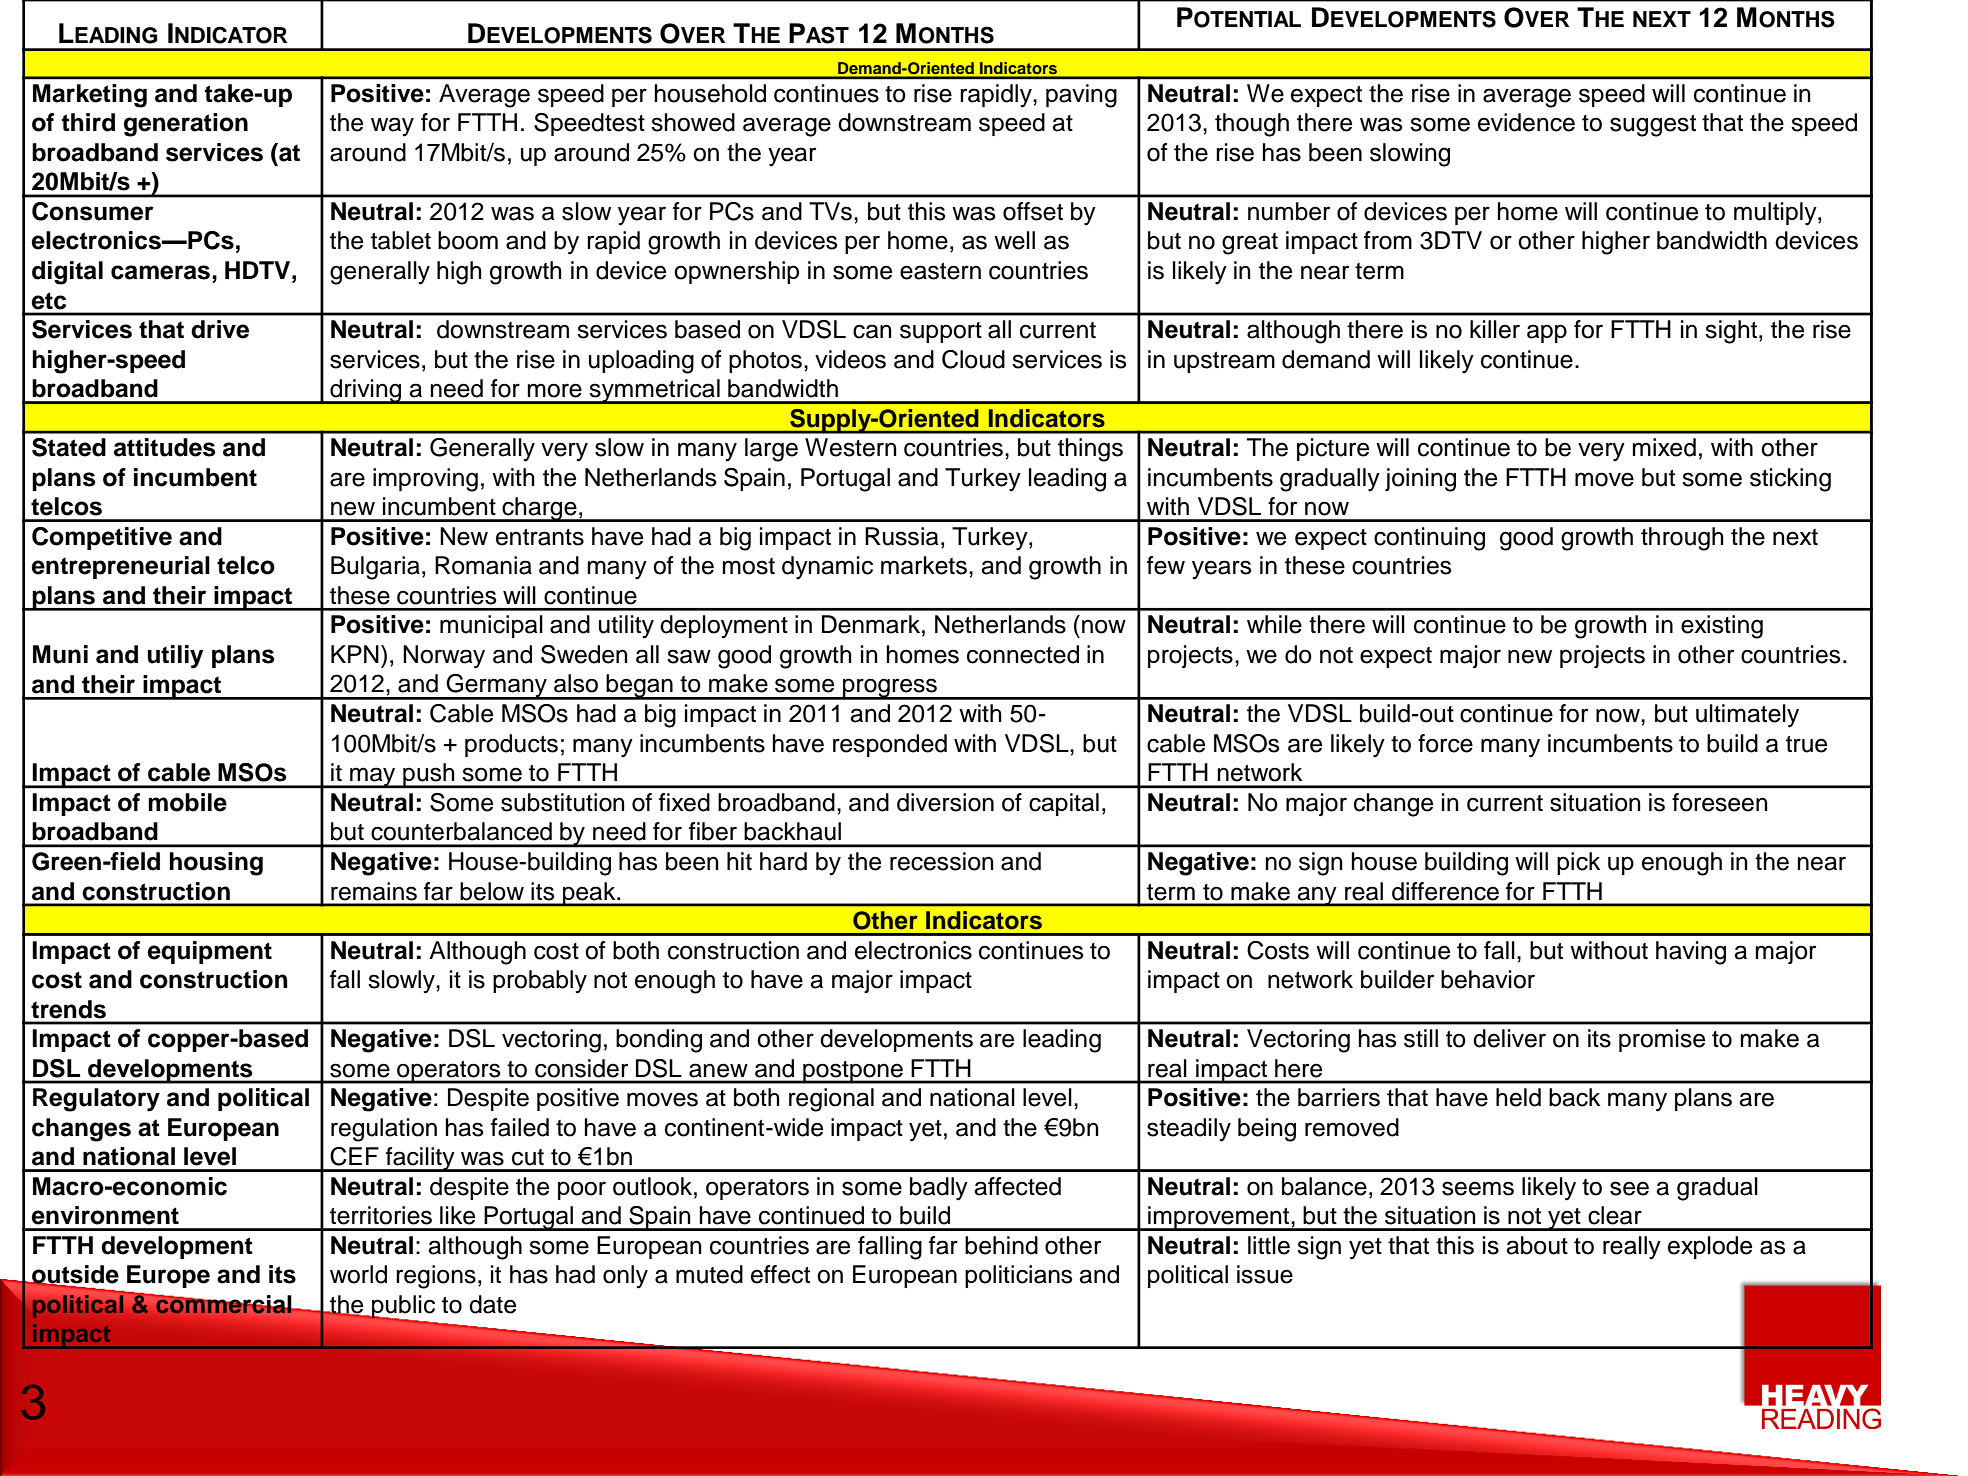 The image size is (1968, 1476). What do you see at coordinates (1653, 126) in the screenshot?
I see `suggest` at bounding box center [1653, 126].
